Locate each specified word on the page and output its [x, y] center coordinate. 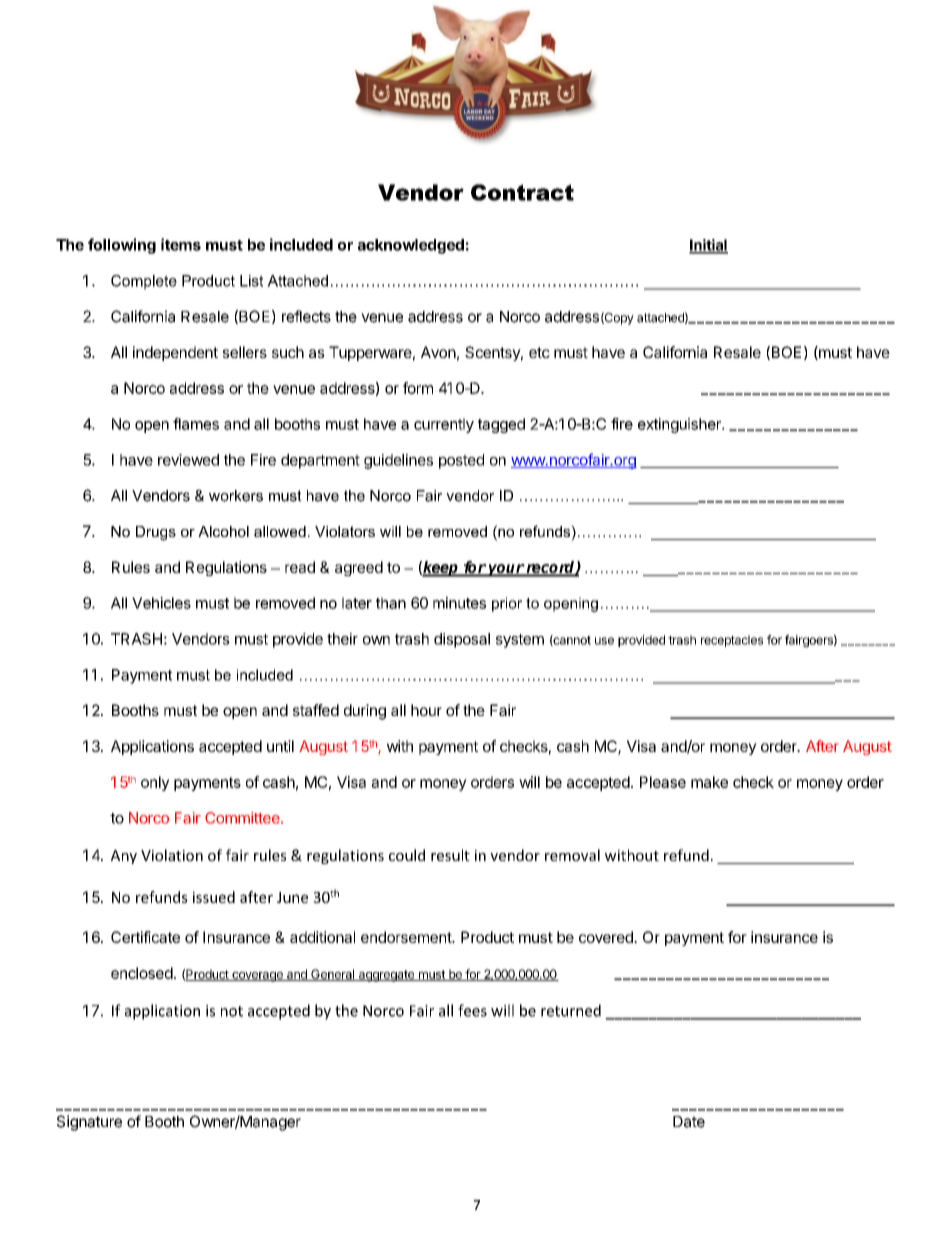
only [155, 783]
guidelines [398, 461]
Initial [708, 246]
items [181, 244]
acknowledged [411, 246]
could [407, 855]
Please [663, 782]
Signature [89, 1123]
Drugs [156, 533]
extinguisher [680, 425]
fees [472, 1010]
